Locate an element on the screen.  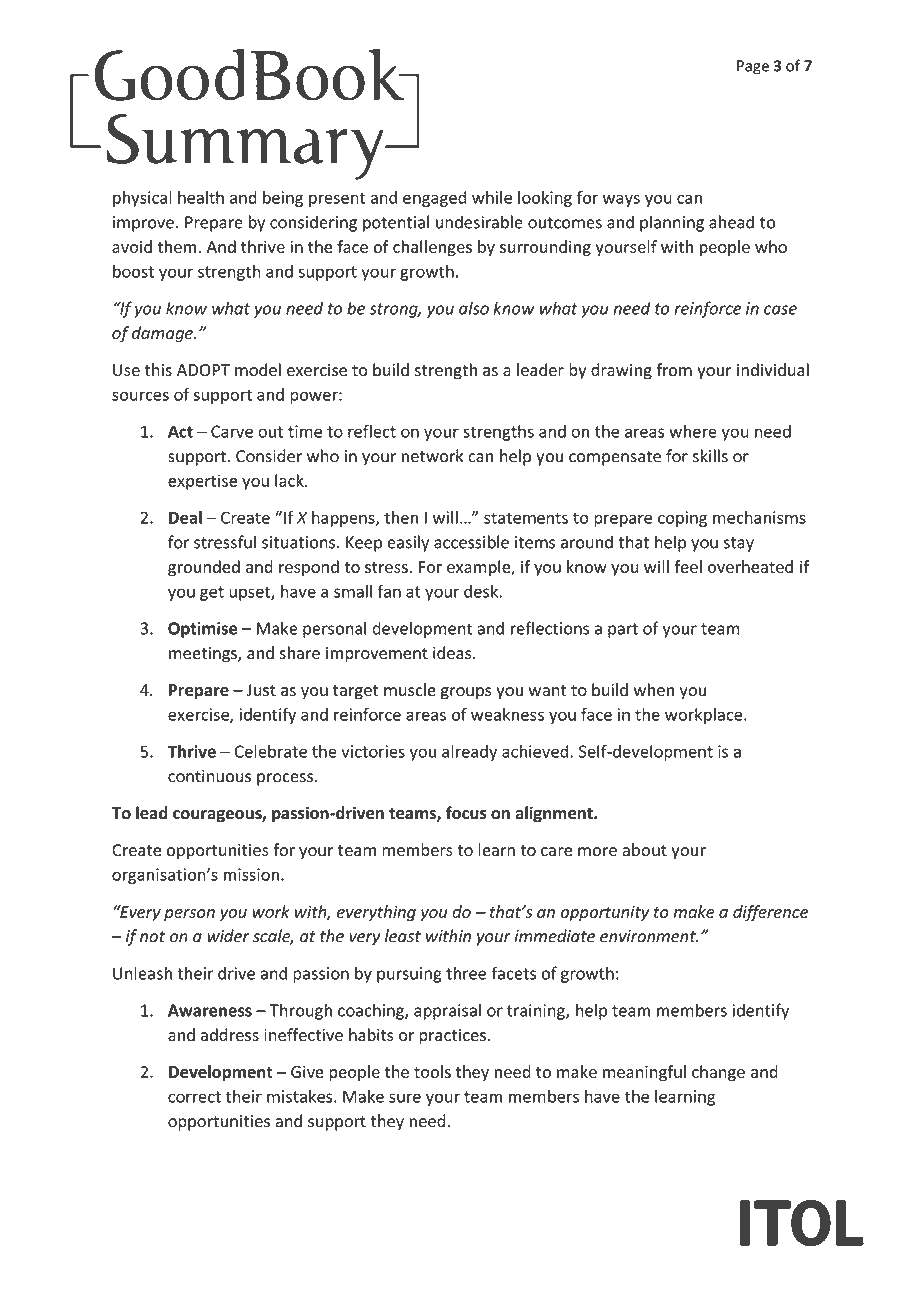
Page is located at coordinates (753, 67).
